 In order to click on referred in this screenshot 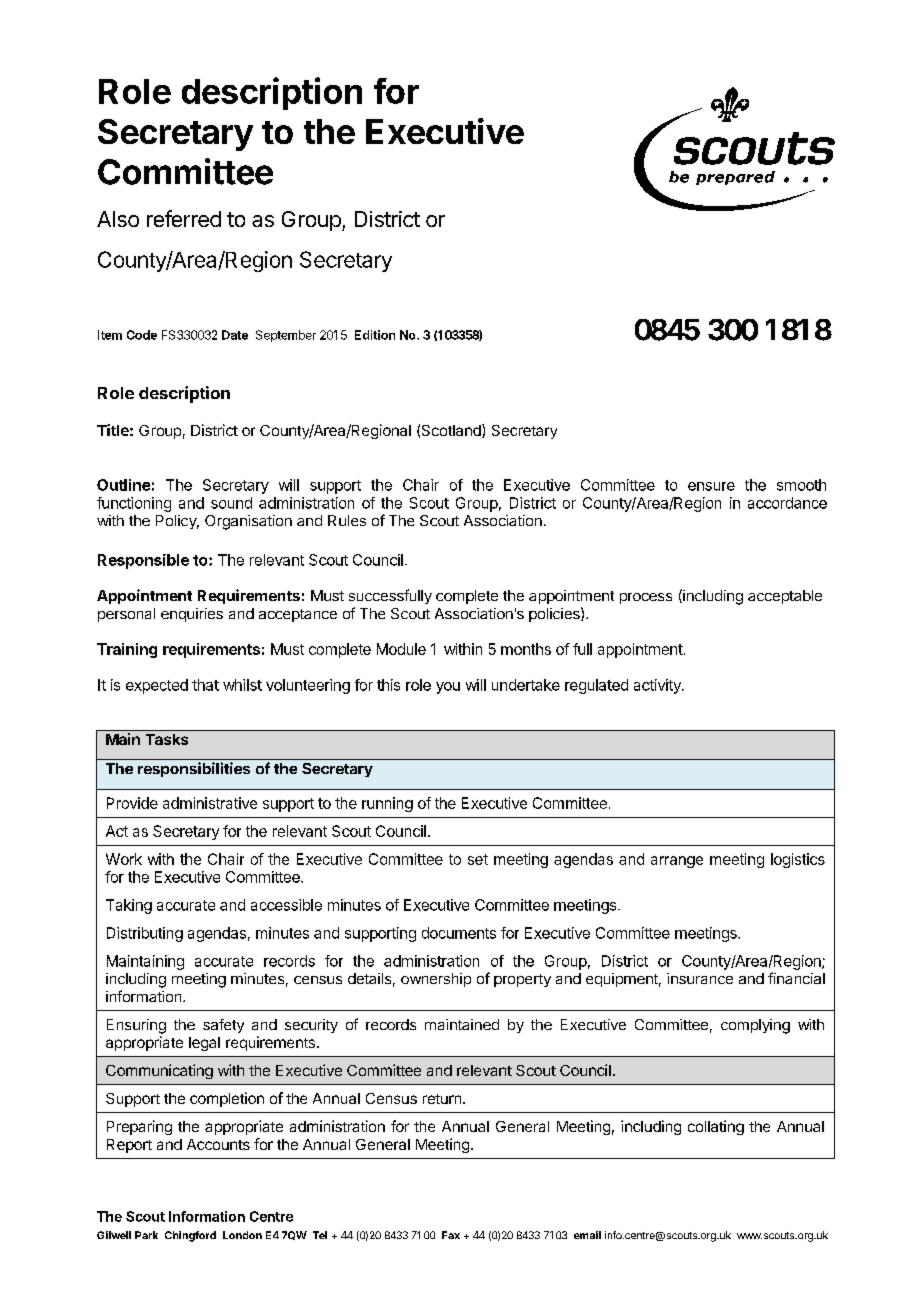, I will do `click(184, 218)`.
